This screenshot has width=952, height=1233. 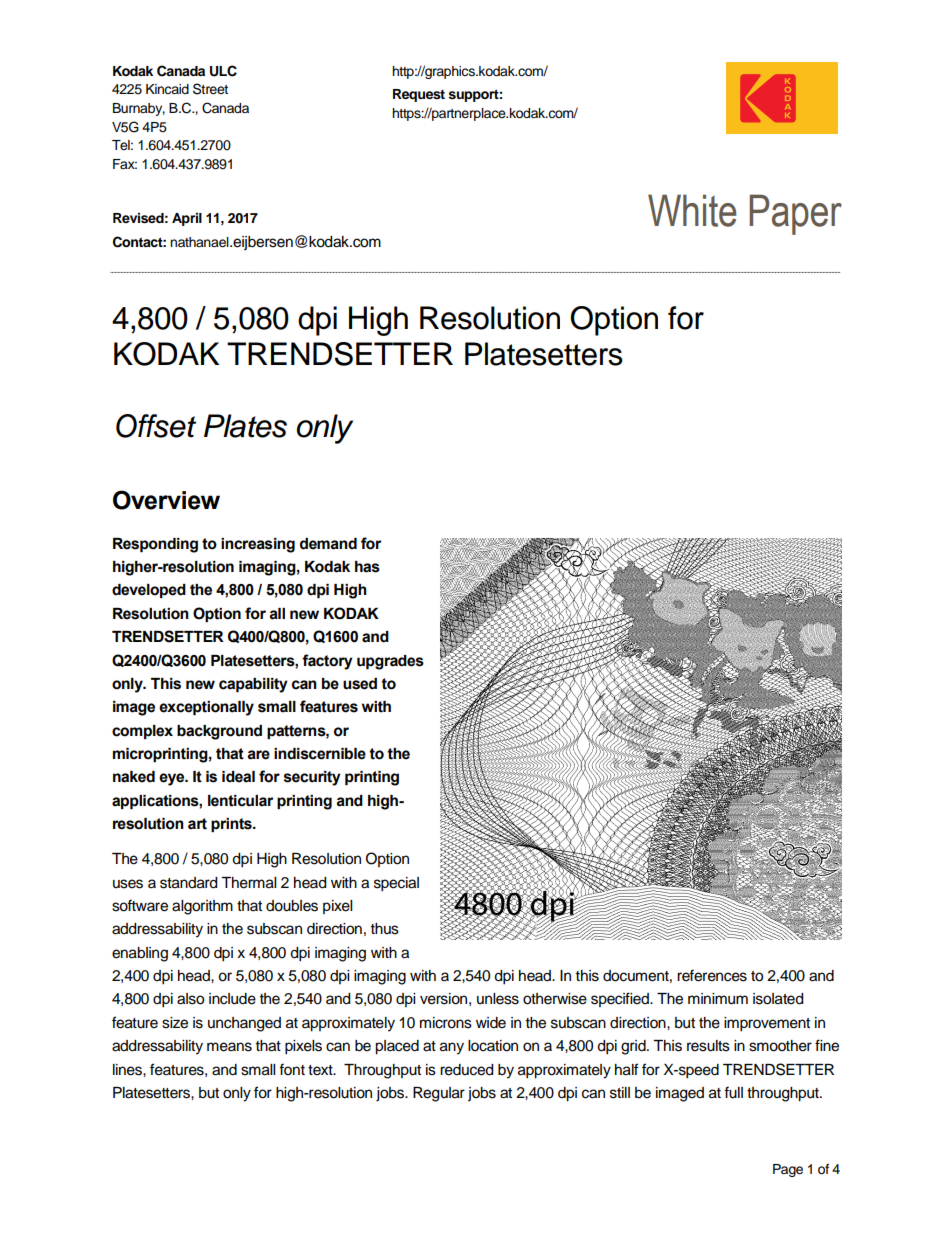 What do you see at coordinates (712, 975) in the screenshot?
I see `references` at bounding box center [712, 975].
